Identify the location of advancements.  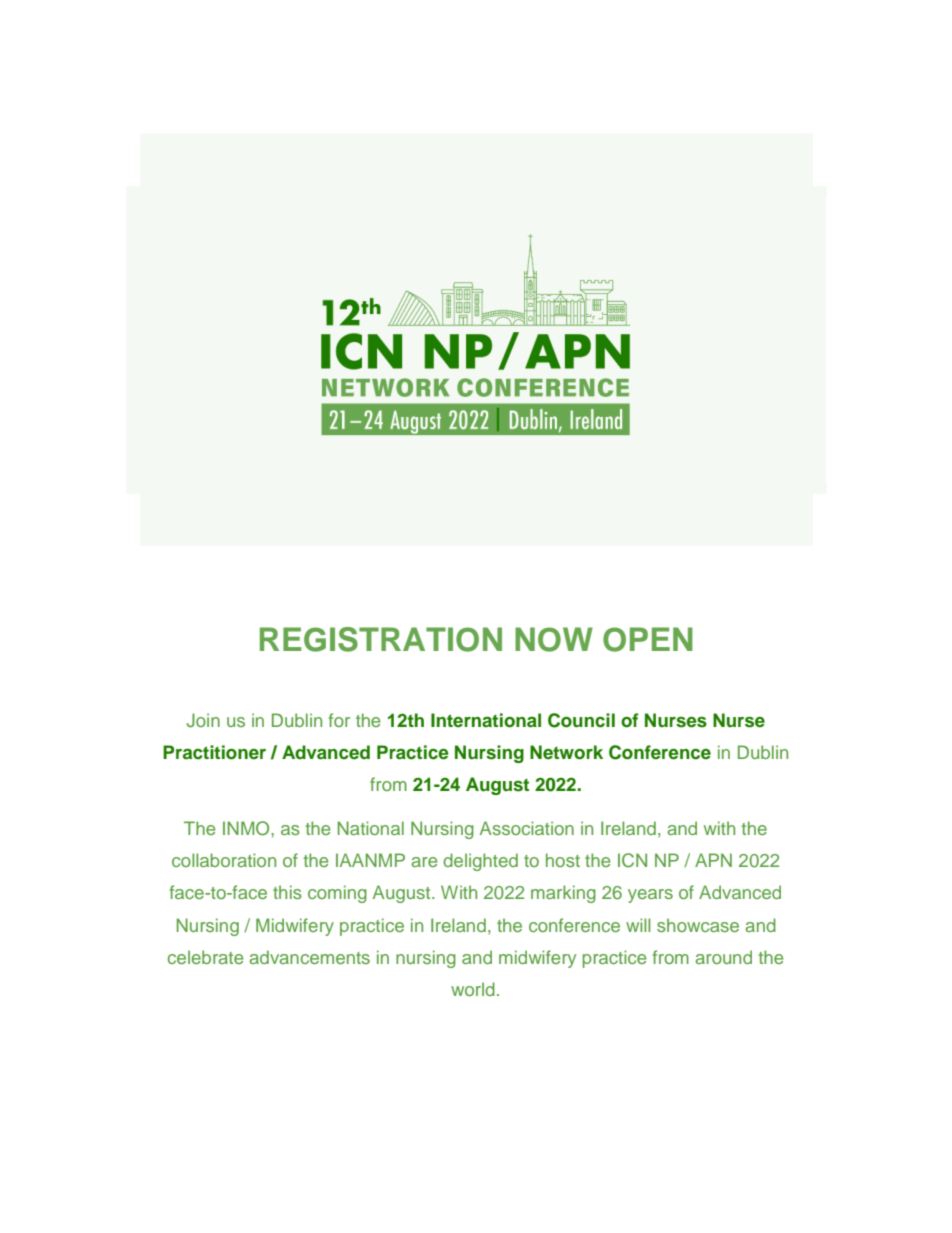
(309, 957).
